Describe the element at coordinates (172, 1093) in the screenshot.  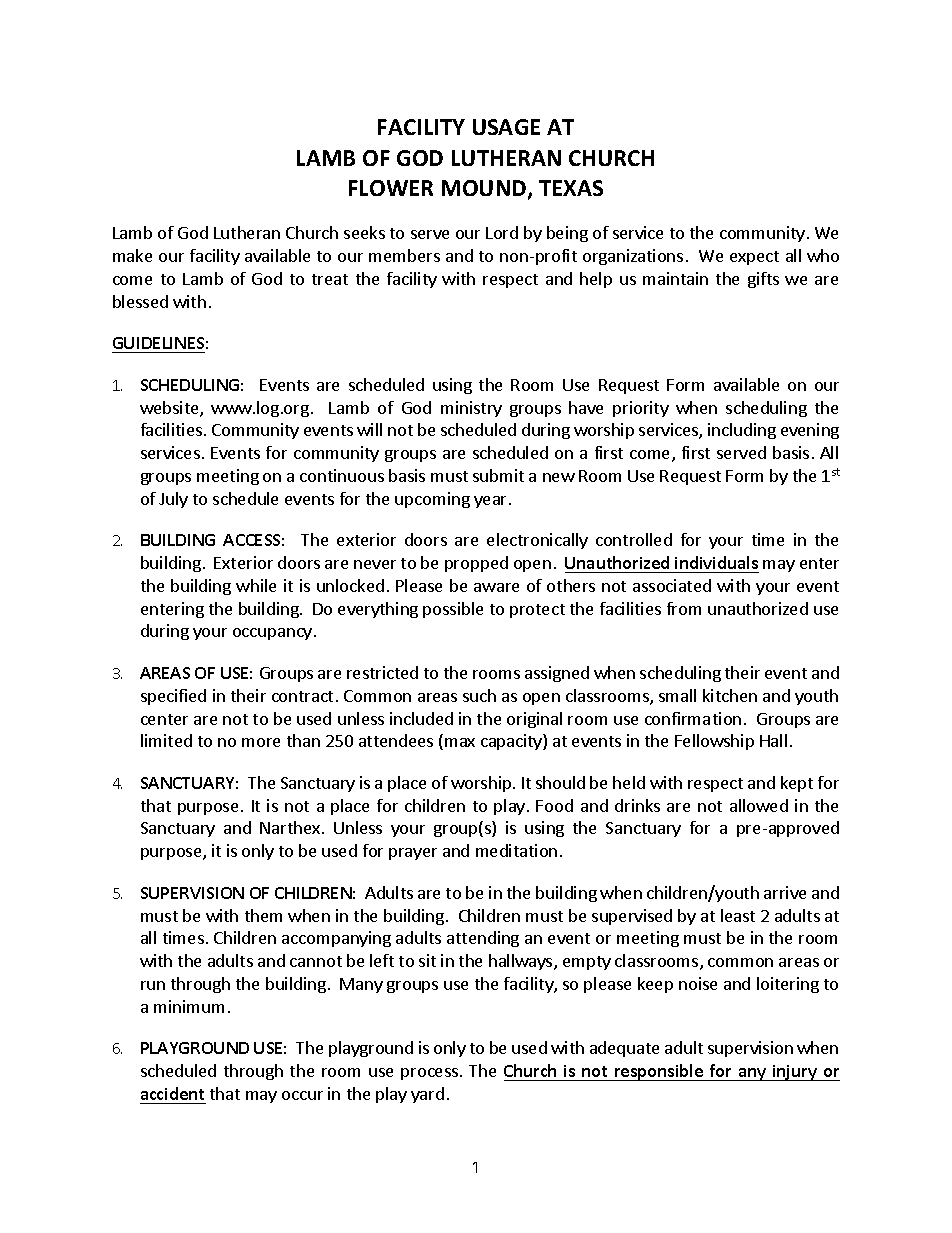
I see `accident` at that location.
